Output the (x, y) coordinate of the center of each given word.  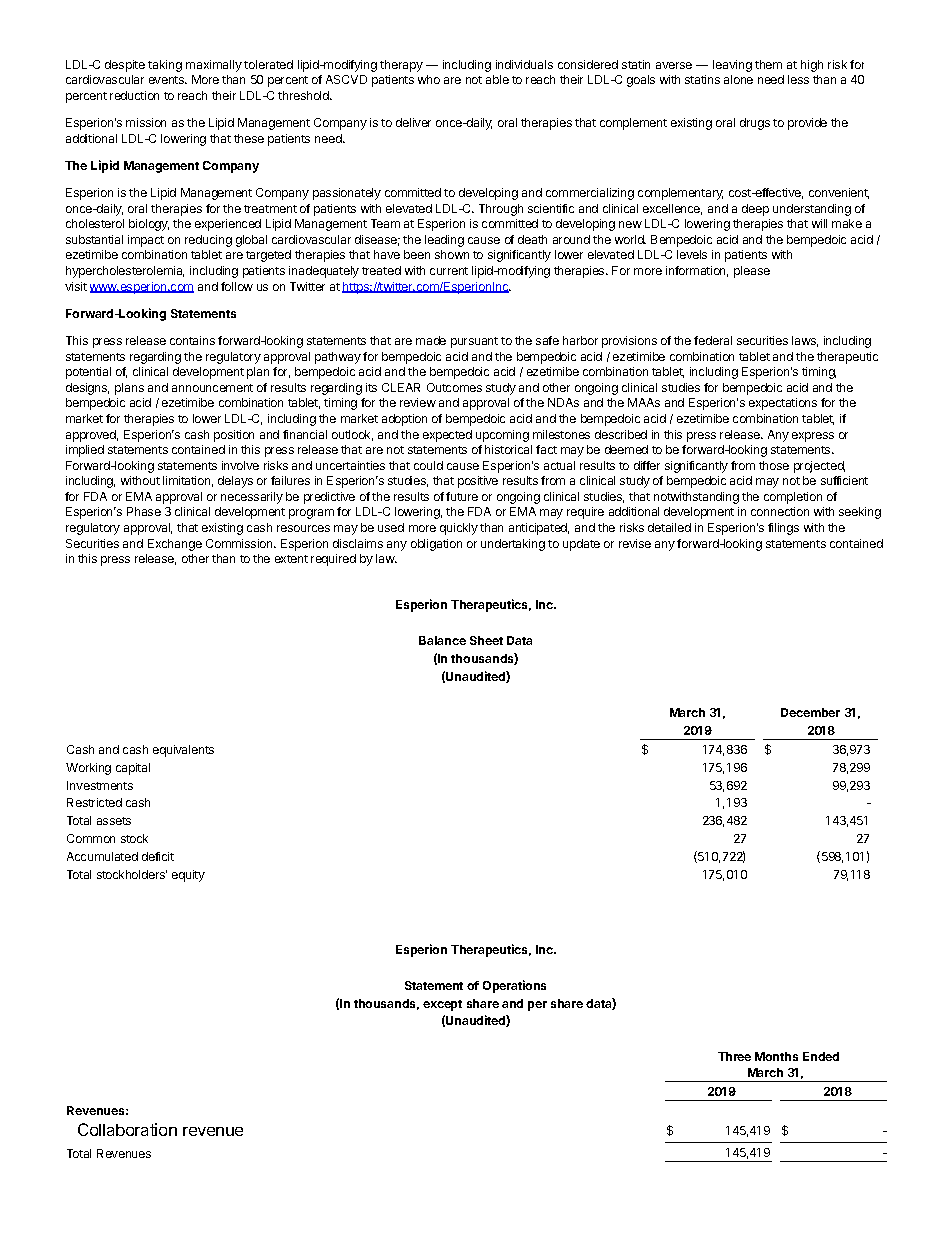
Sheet (486, 640)
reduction (134, 95)
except (442, 1005)
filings (783, 529)
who (429, 79)
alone (738, 79)
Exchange (175, 545)
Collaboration (127, 1129)
